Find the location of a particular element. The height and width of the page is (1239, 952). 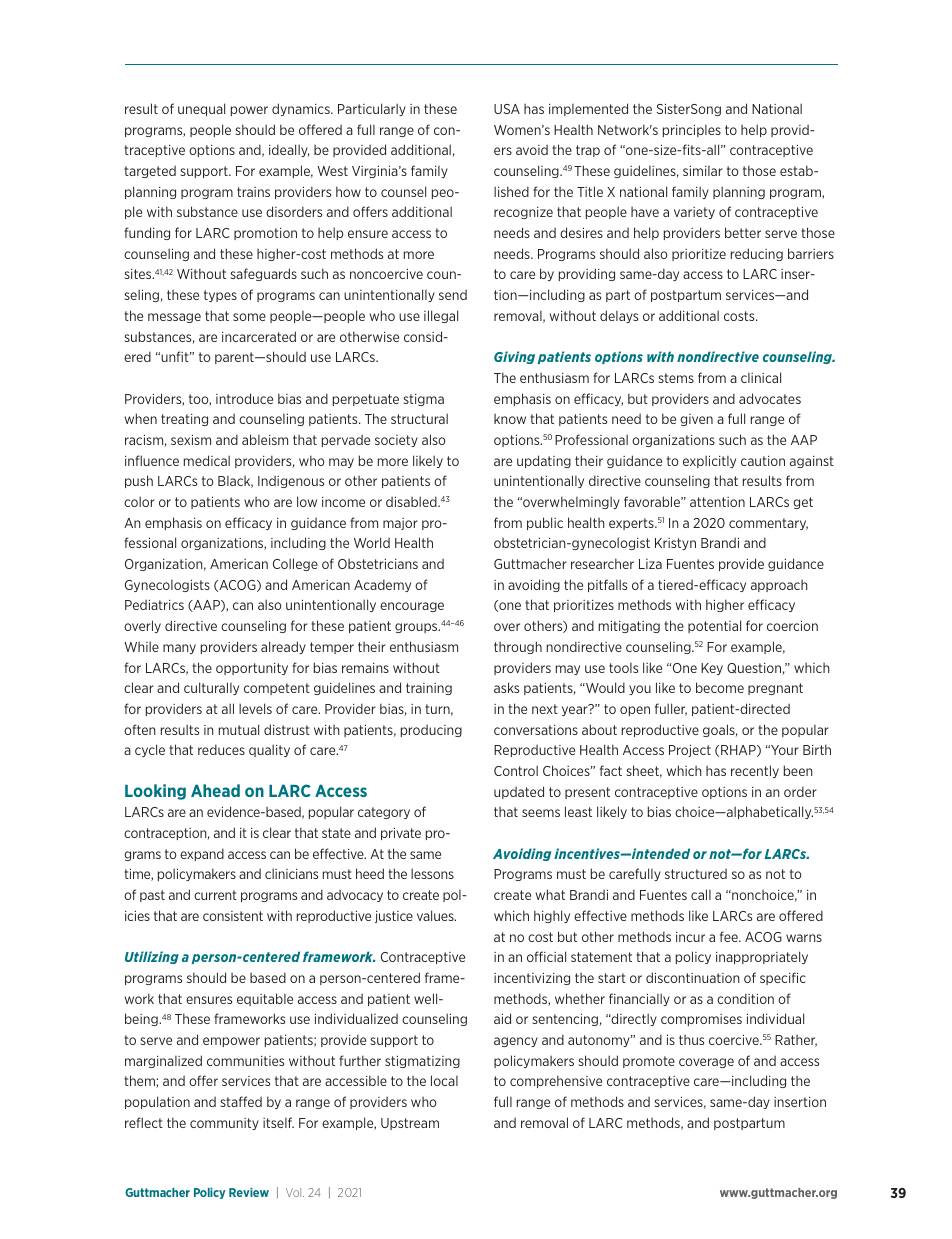

incentivizing is located at coordinates (532, 979).
